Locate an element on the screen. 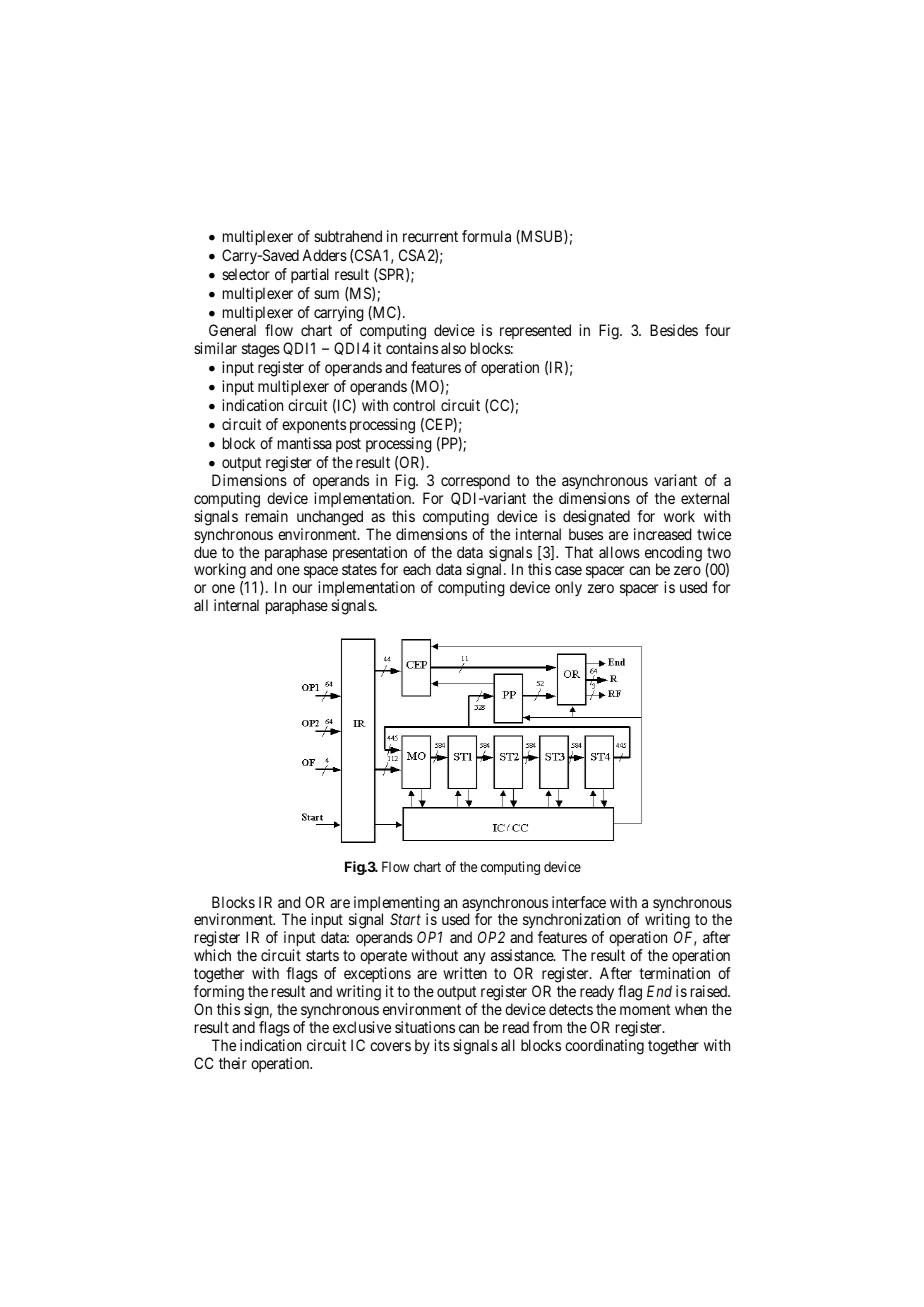 The height and width of the screenshot is (1307, 924). mantissa is located at coordinates (305, 443).
